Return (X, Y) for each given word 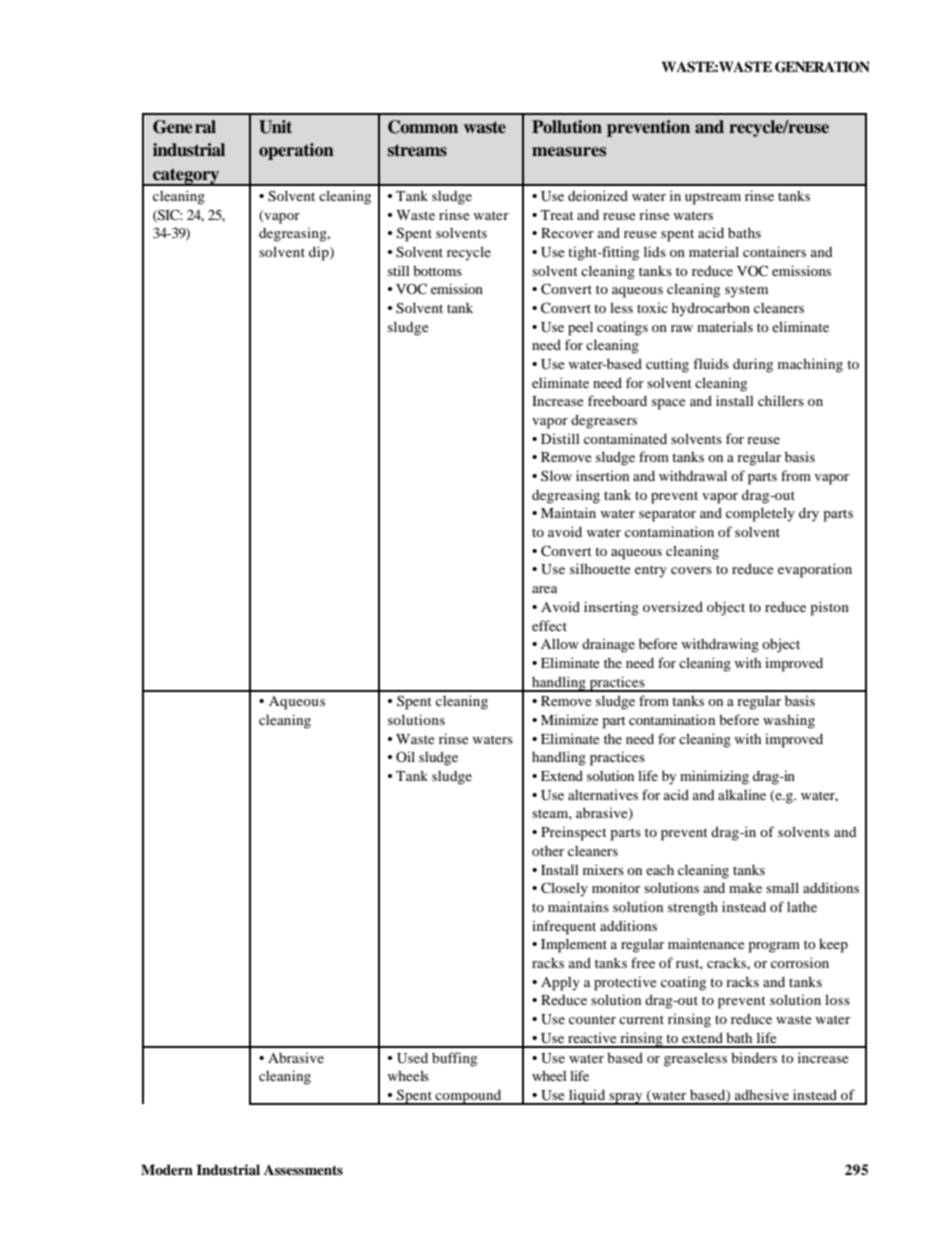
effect (549, 625)
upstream (713, 198)
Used (412, 1058)
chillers (781, 400)
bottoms (437, 270)
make (745, 888)
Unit (275, 127)
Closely (564, 889)
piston (829, 608)
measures (569, 152)
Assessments (303, 1170)
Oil (405, 756)
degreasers (604, 421)
